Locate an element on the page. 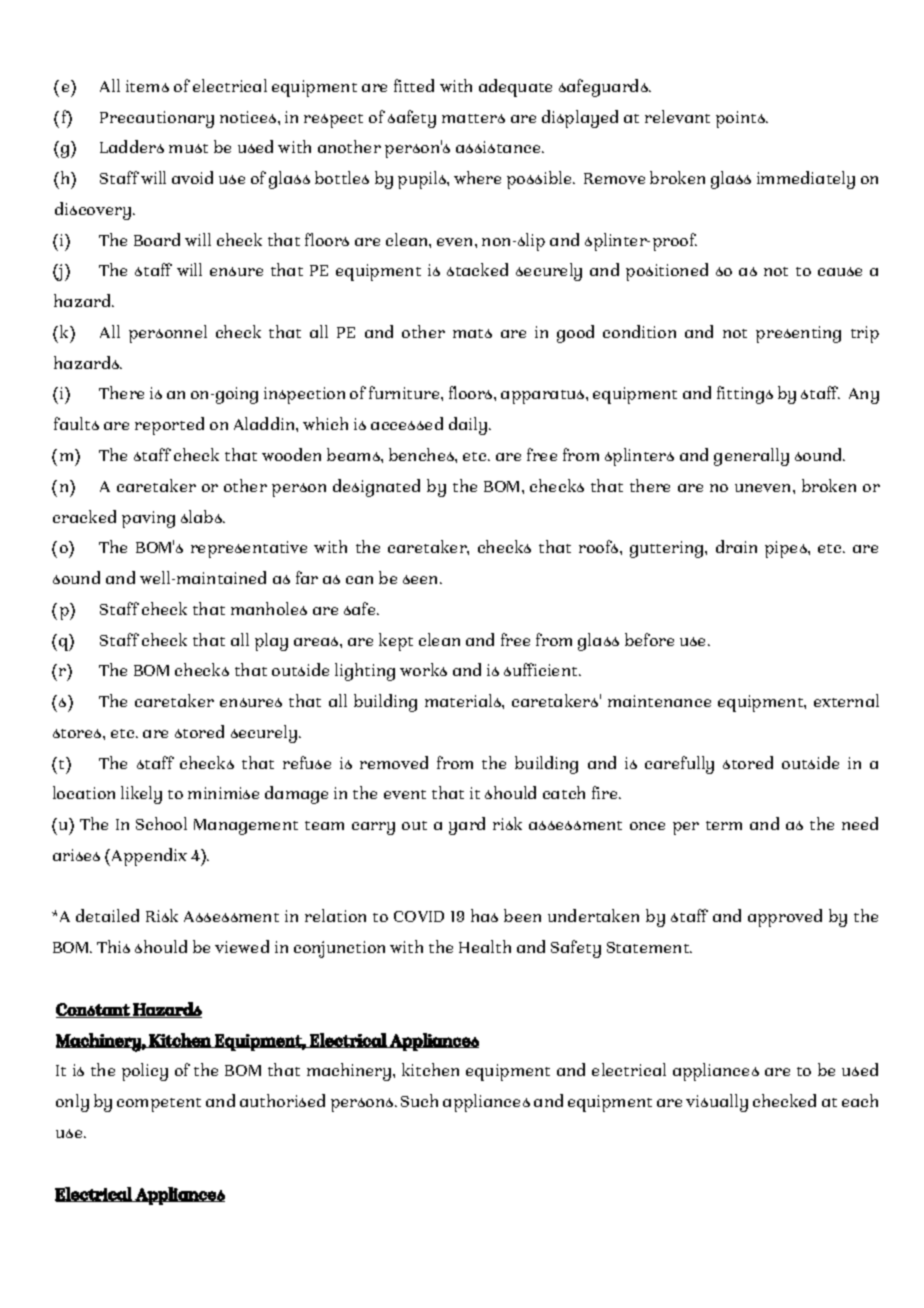 This document has height=1308, width=924. yard is located at coordinates (467, 826).
